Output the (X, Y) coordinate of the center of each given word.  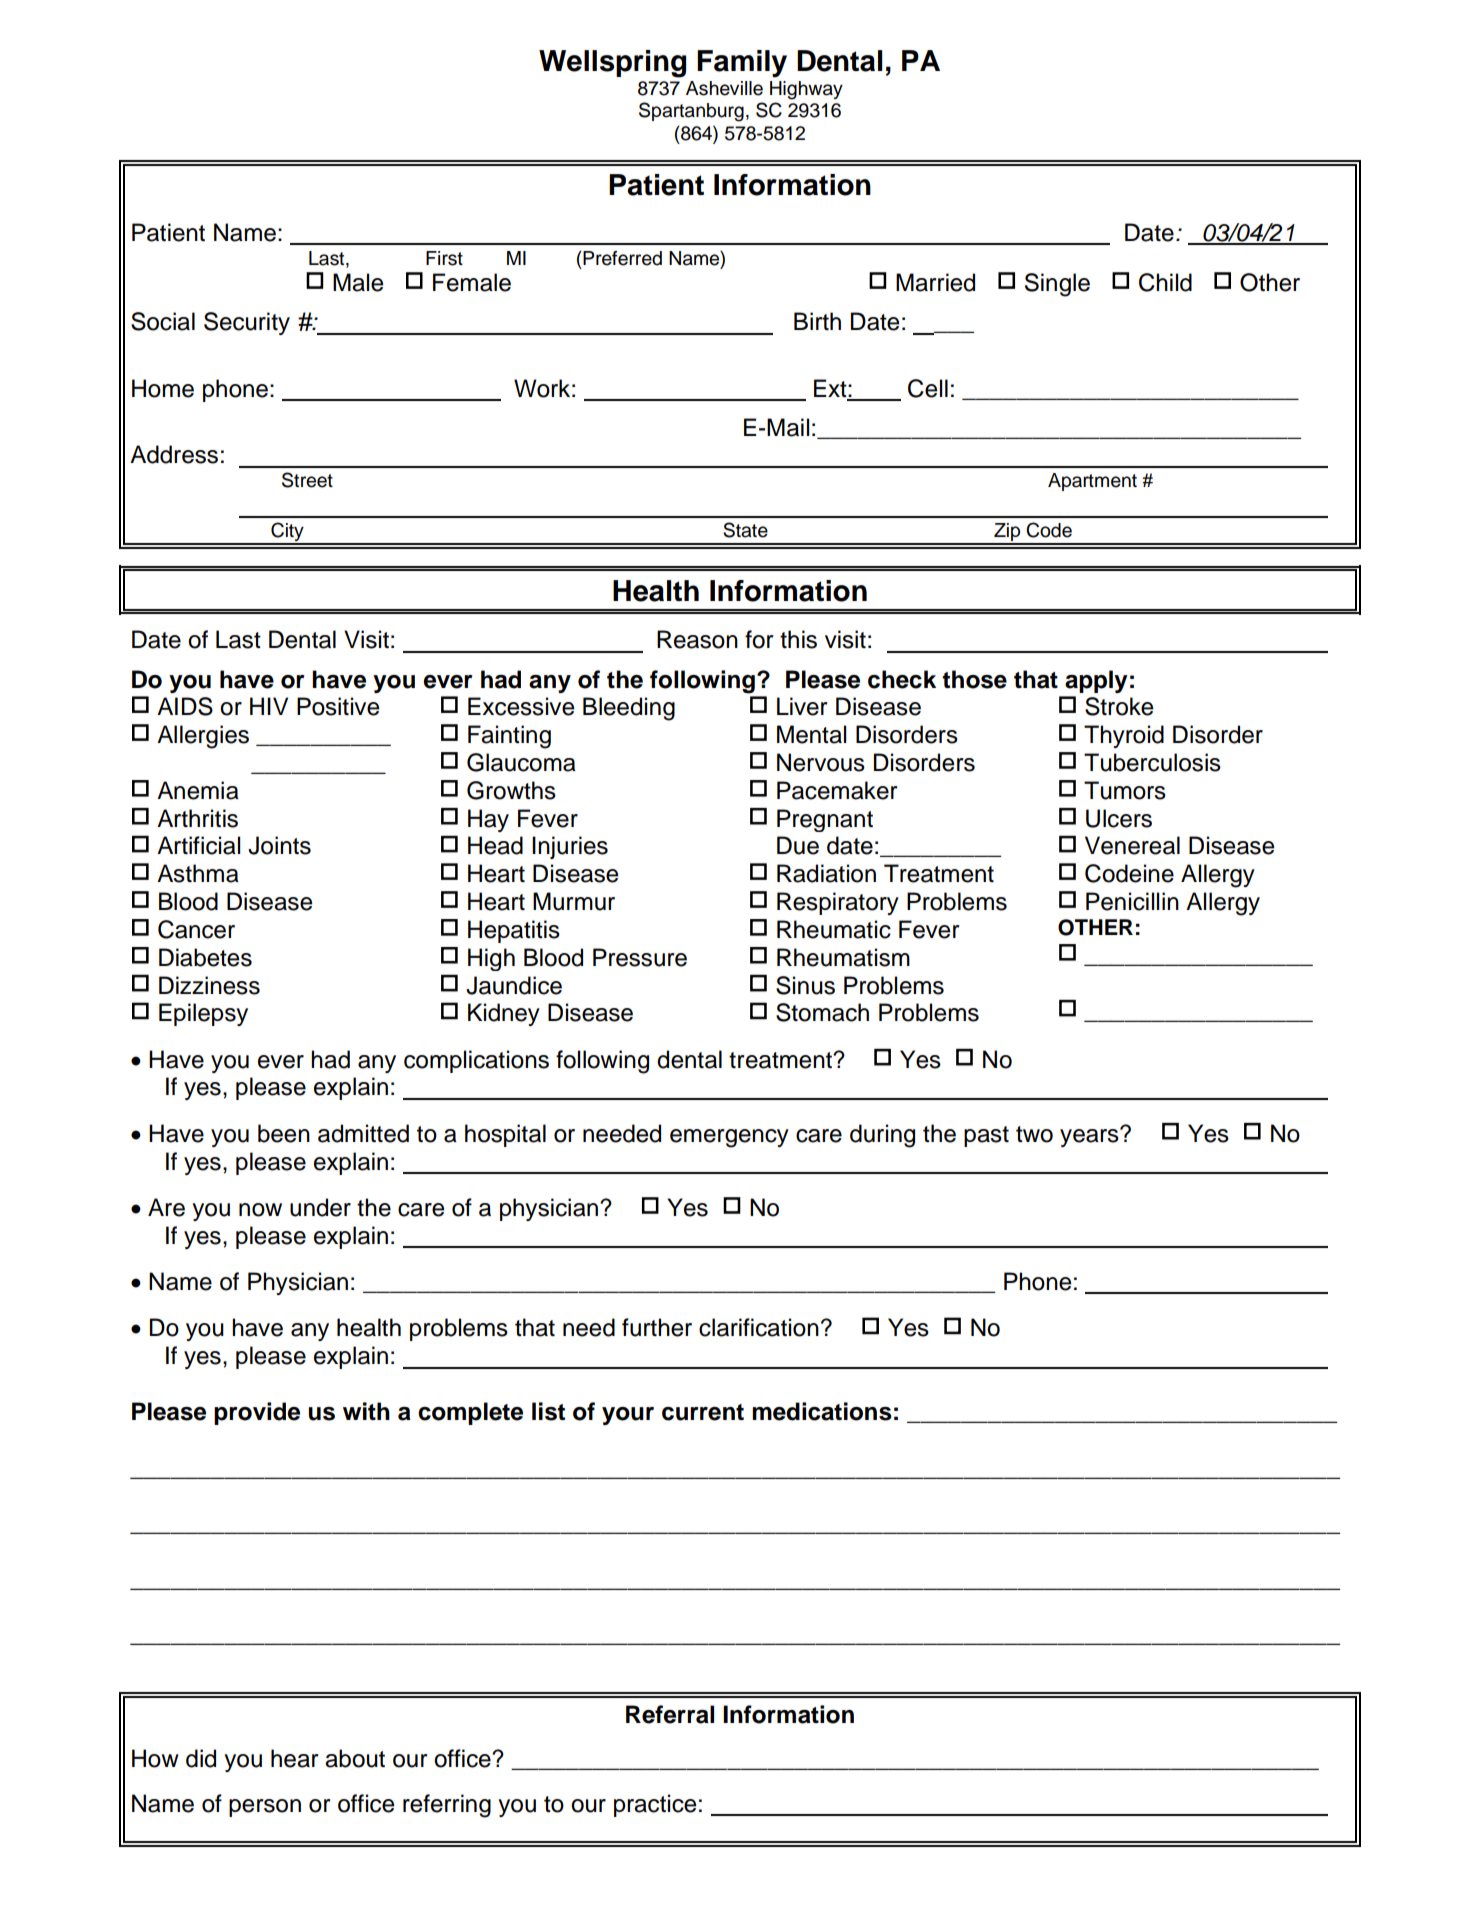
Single (1057, 285)
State (745, 530)
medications (822, 1411)
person (265, 1808)
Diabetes (205, 957)
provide (257, 1413)
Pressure (640, 957)
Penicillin (1132, 901)
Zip (1007, 533)
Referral (670, 1714)
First (444, 258)
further (657, 1327)
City (287, 533)
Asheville (724, 88)
